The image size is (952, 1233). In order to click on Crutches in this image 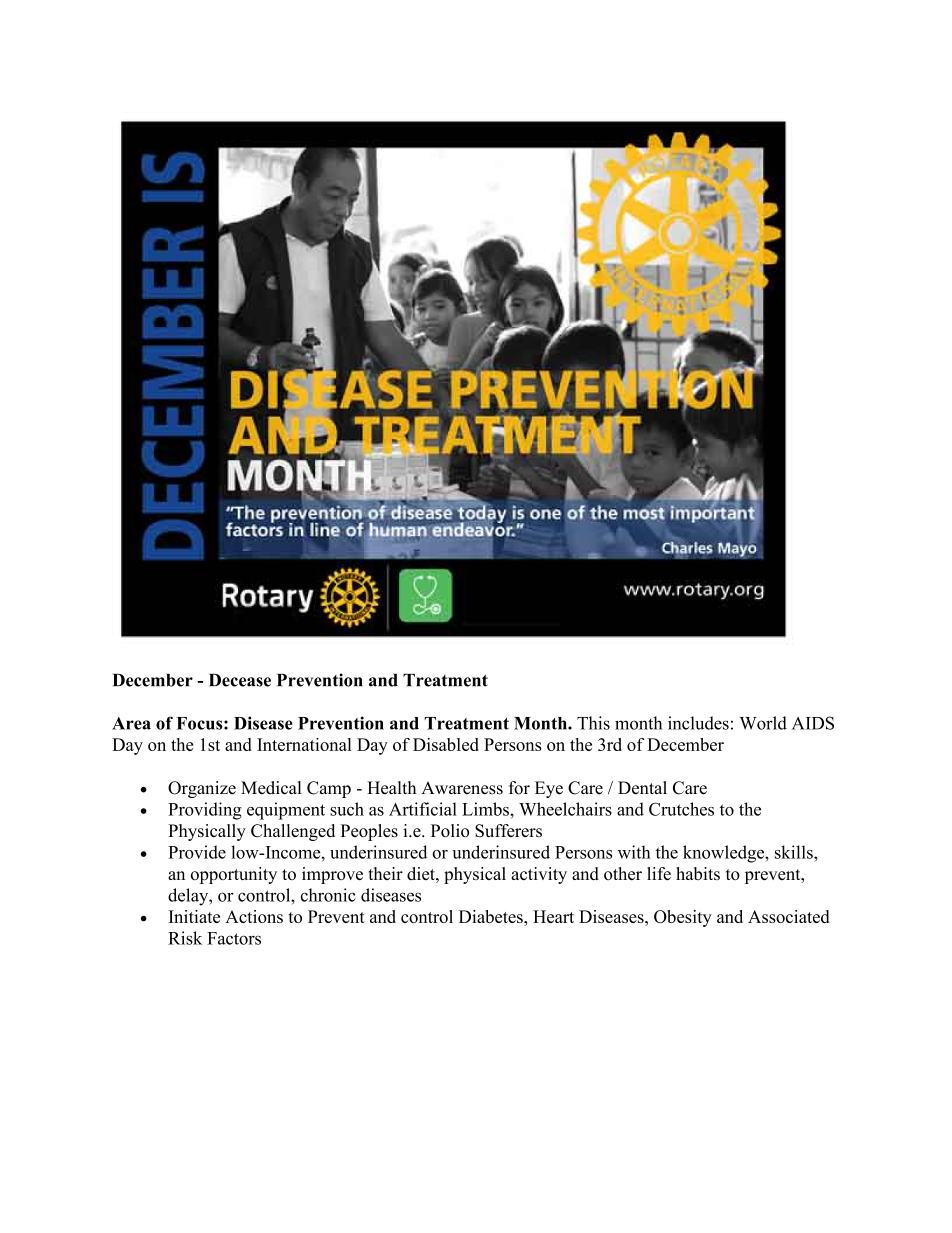, I will do `click(681, 809)`.
